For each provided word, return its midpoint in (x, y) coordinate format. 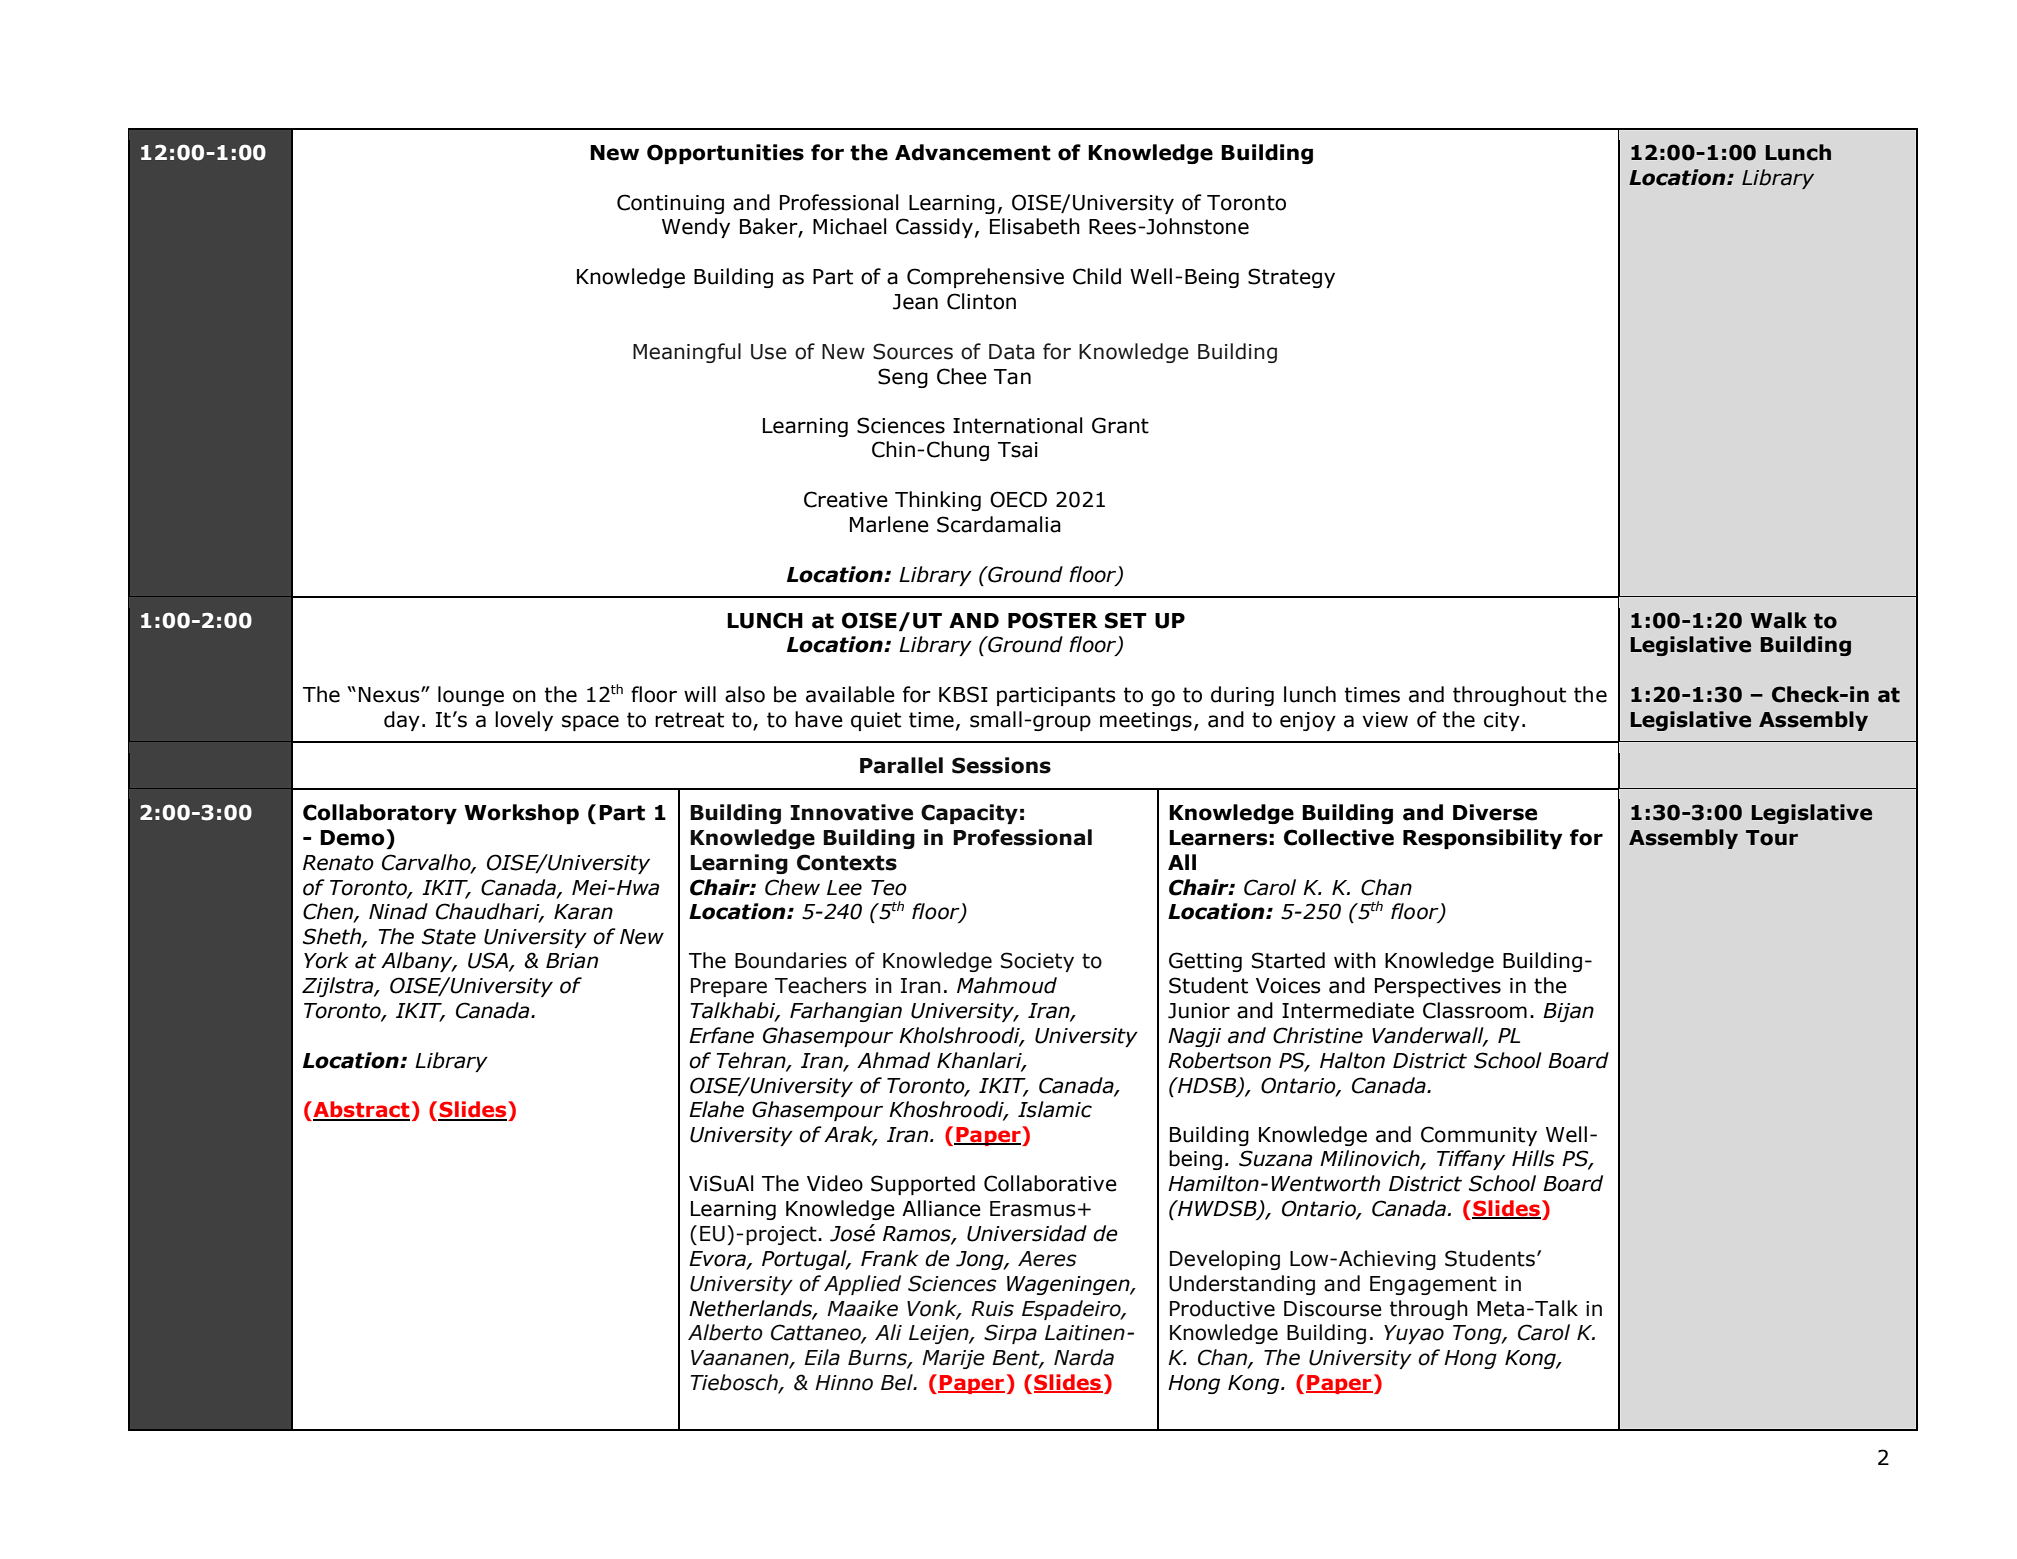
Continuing (670, 204)
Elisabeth (1035, 226)
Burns (878, 1358)
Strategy (1291, 278)
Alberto (725, 1332)
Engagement (1433, 1285)
